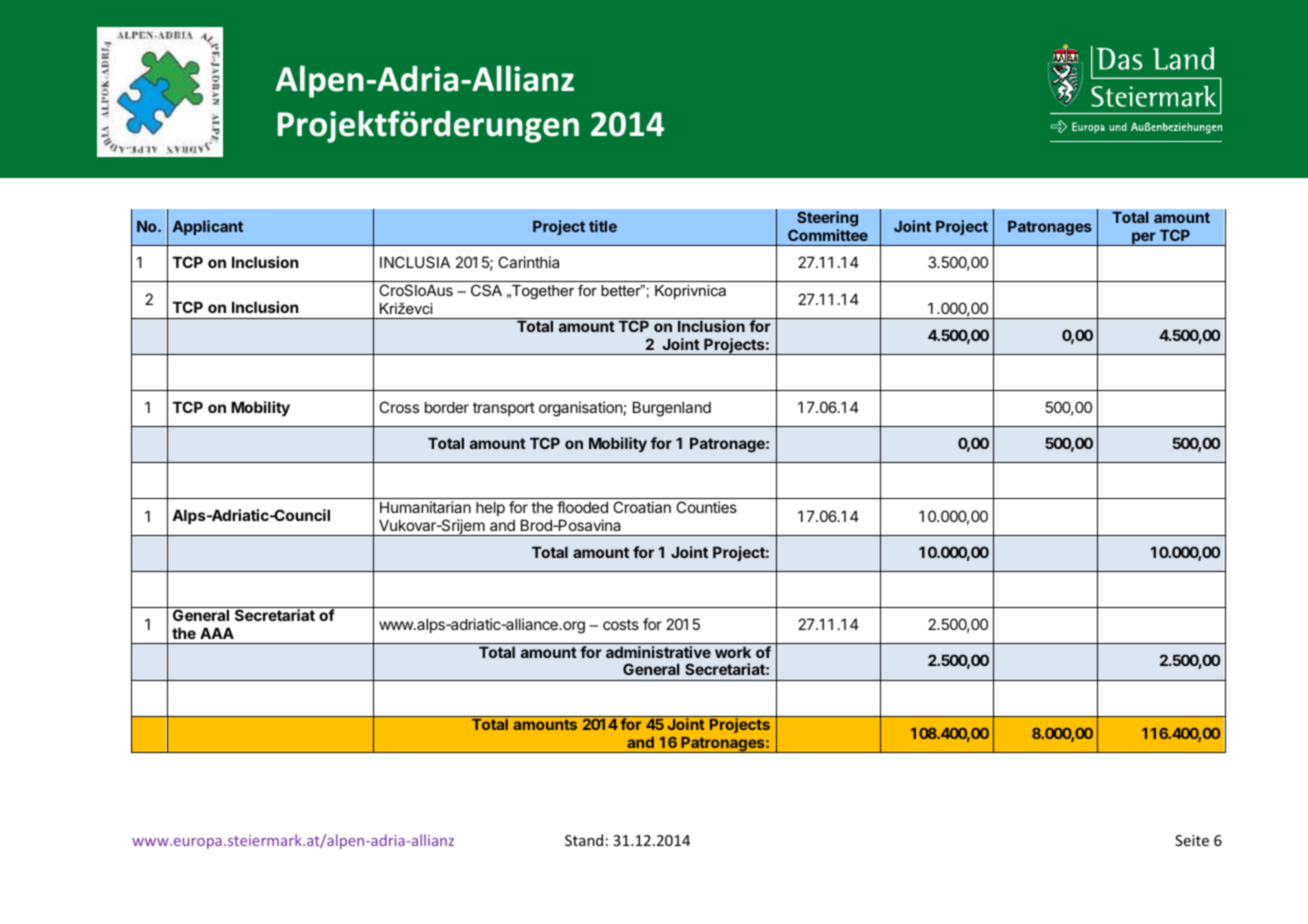  I want to click on Cross, so click(399, 407).
